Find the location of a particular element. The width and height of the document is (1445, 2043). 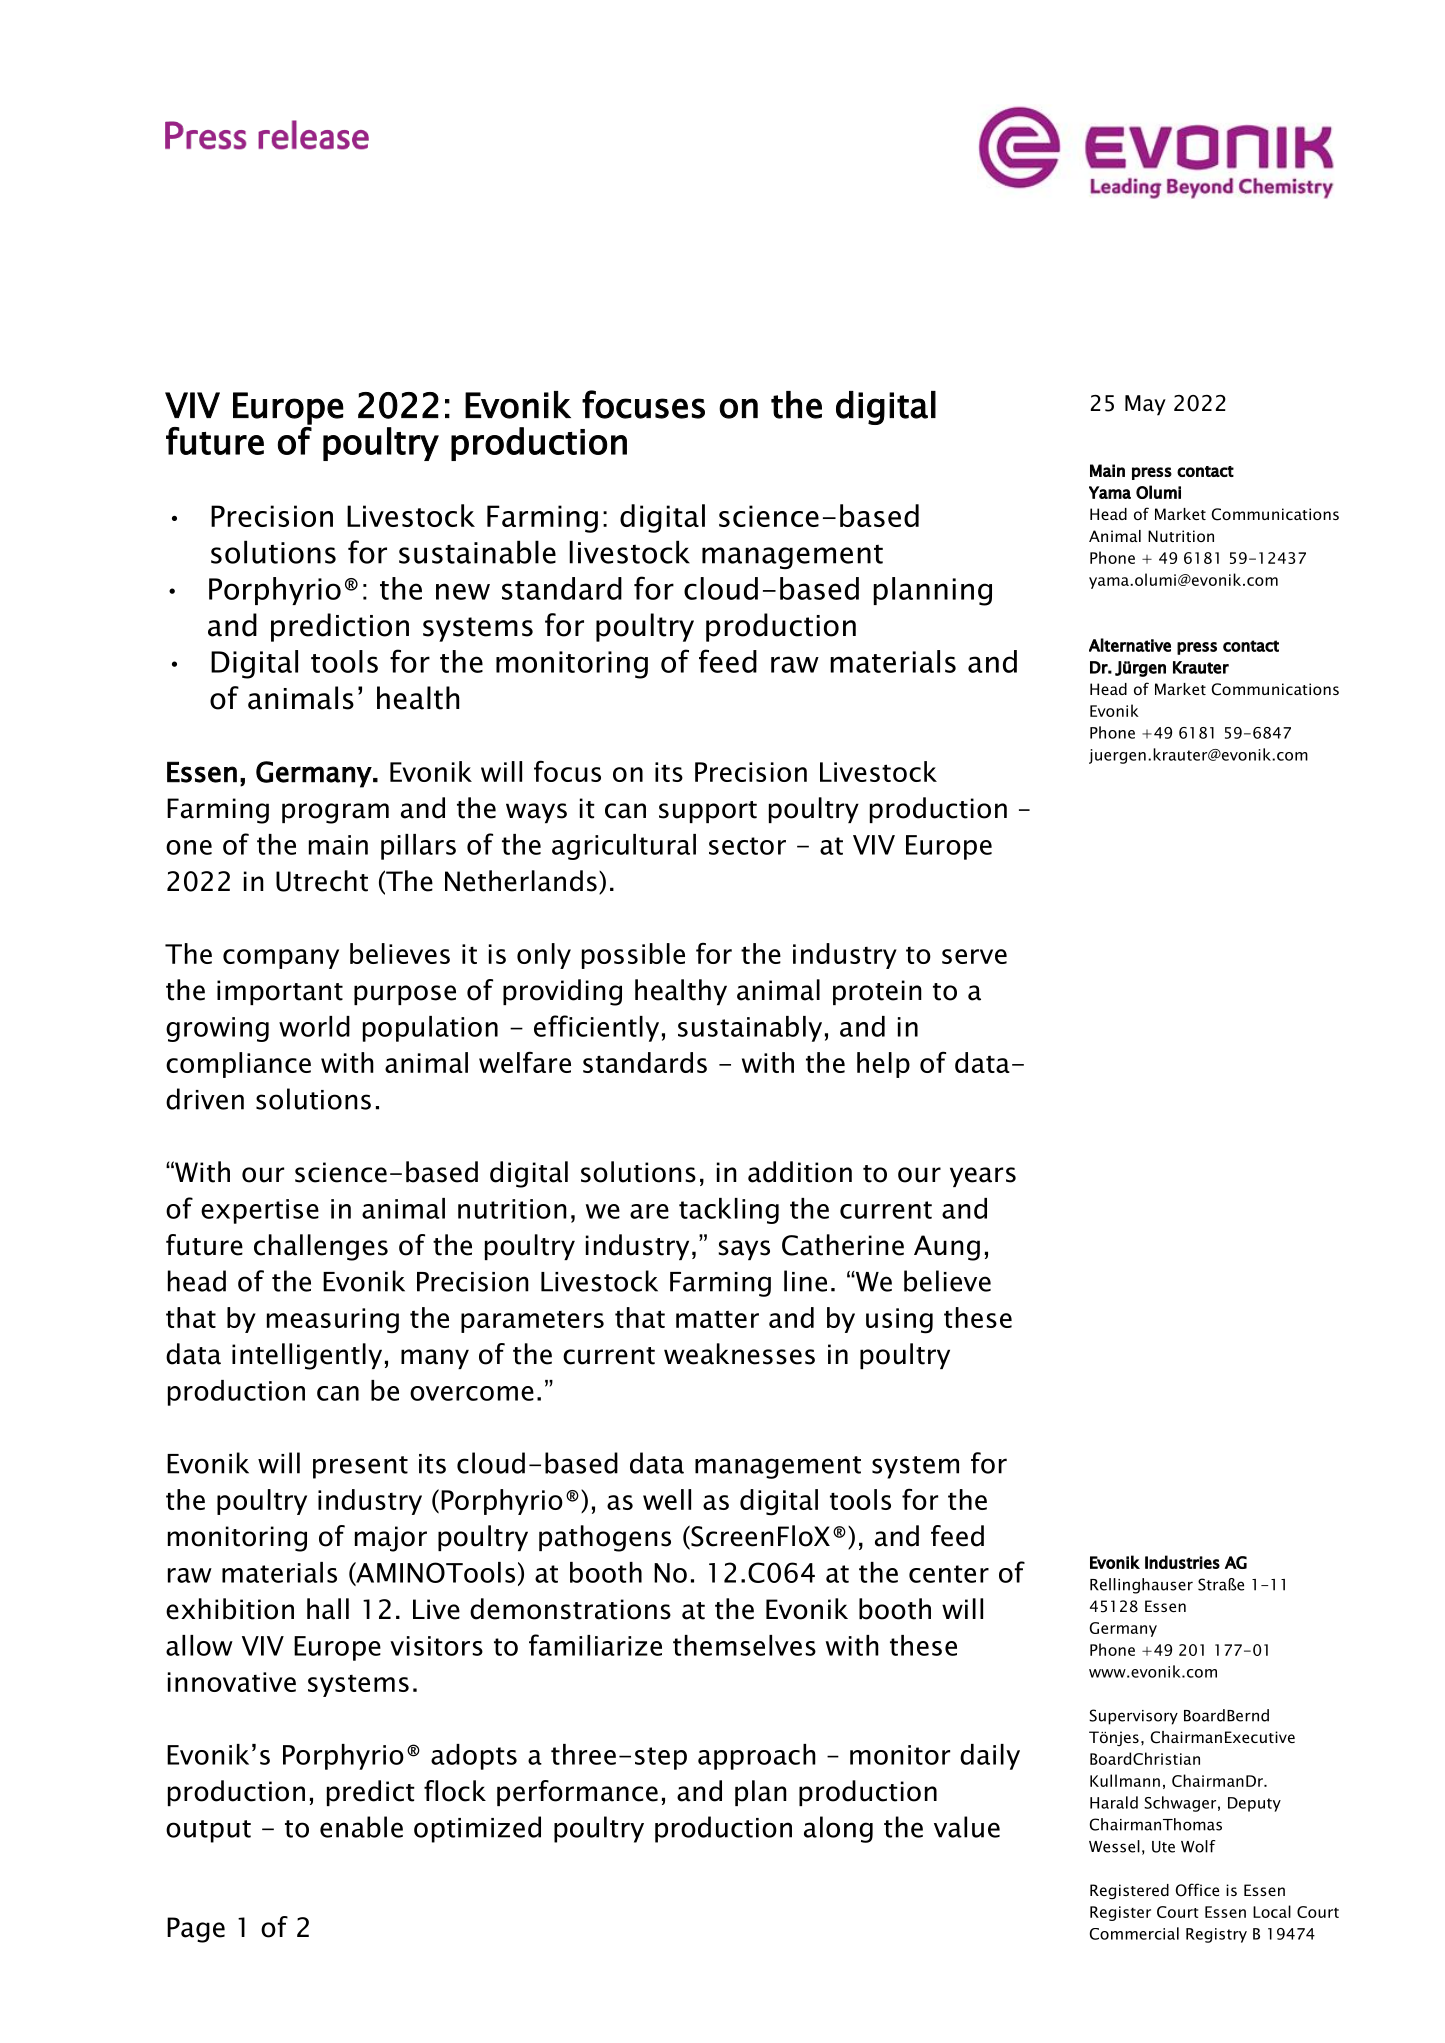

sustainable is located at coordinates (477, 552).
